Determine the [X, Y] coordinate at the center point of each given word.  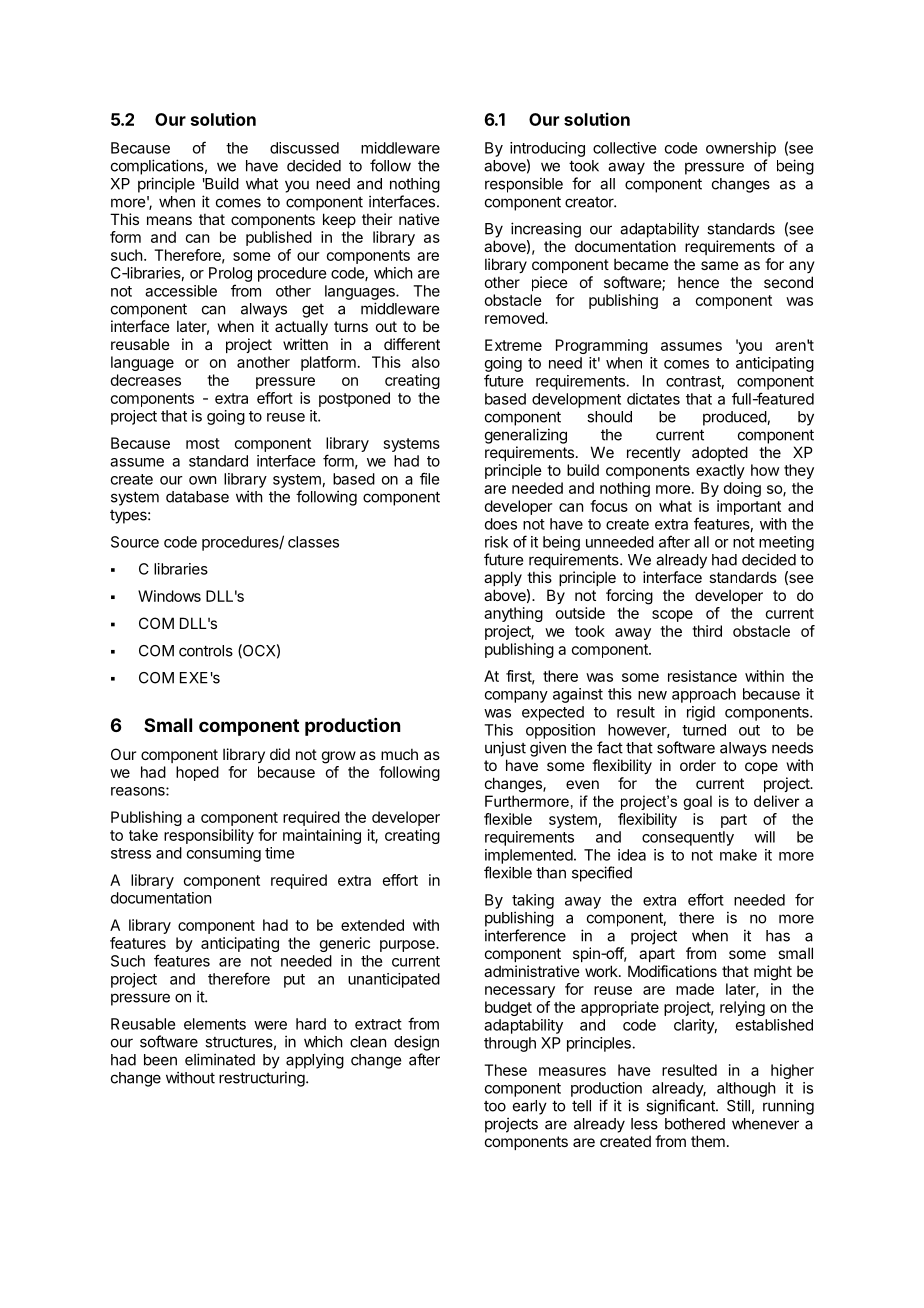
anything [513, 614]
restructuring [263, 1079]
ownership [741, 149]
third [707, 631]
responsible [524, 185]
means [169, 220]
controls [206, 651]
